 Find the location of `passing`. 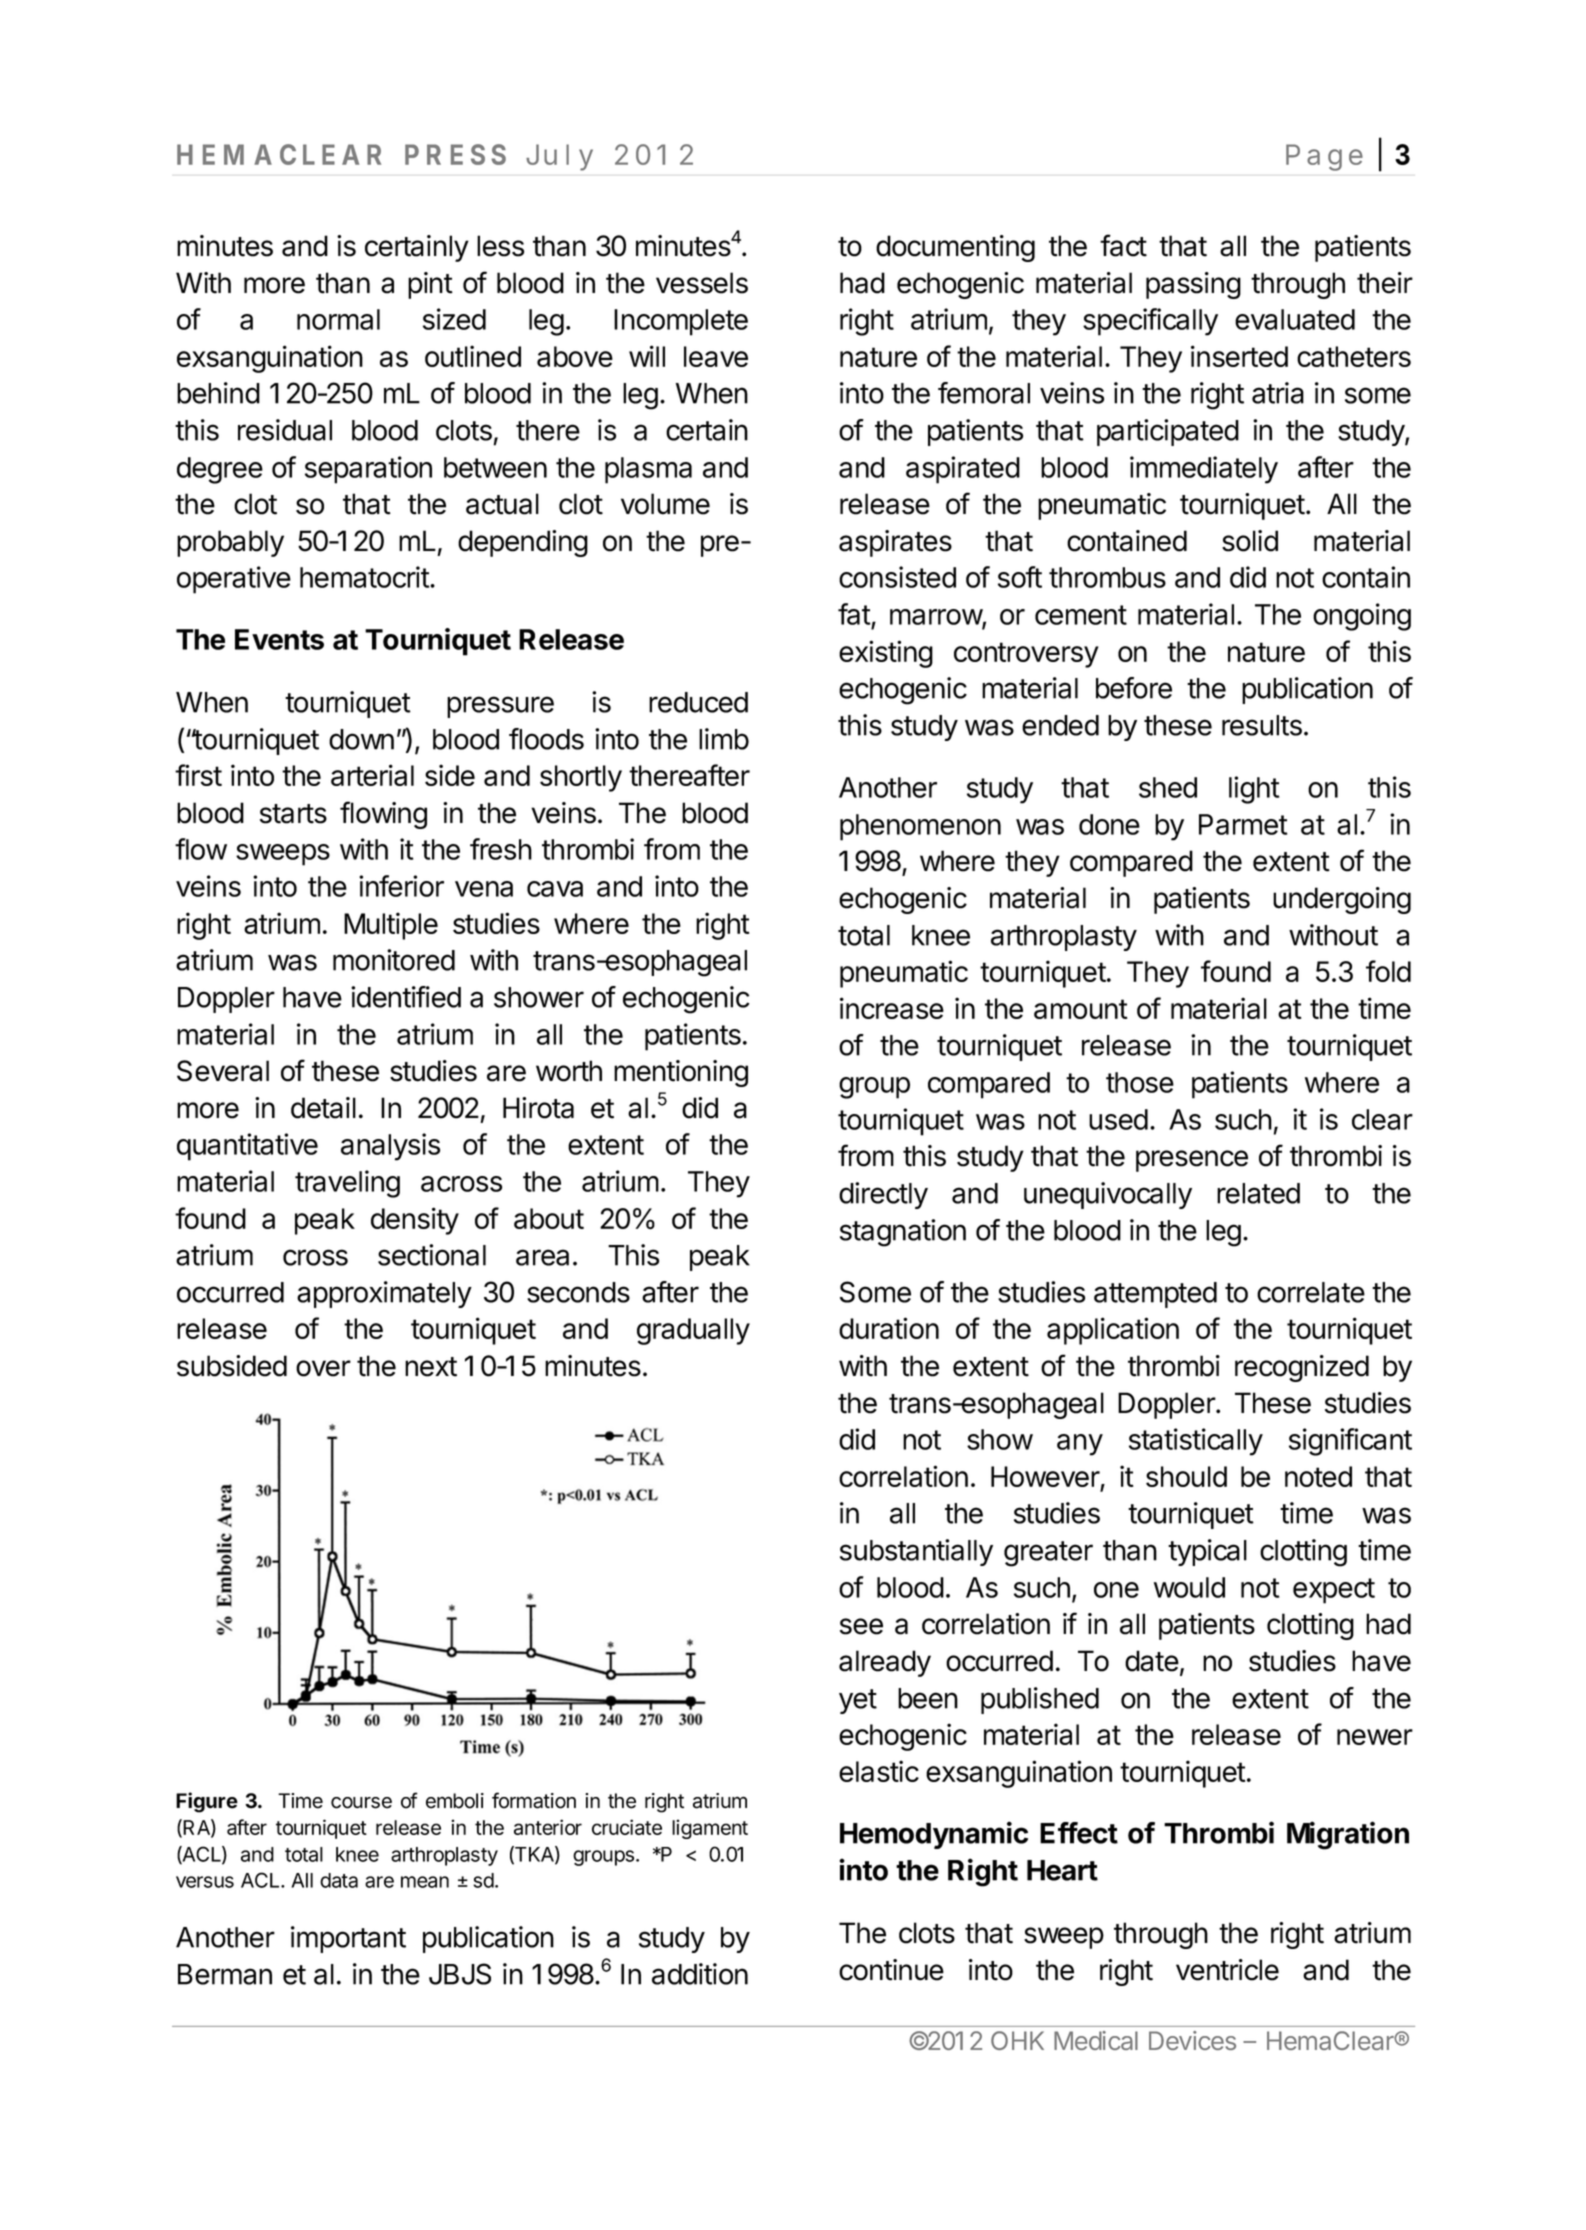

passing is located at coordinates (1193, 285).
